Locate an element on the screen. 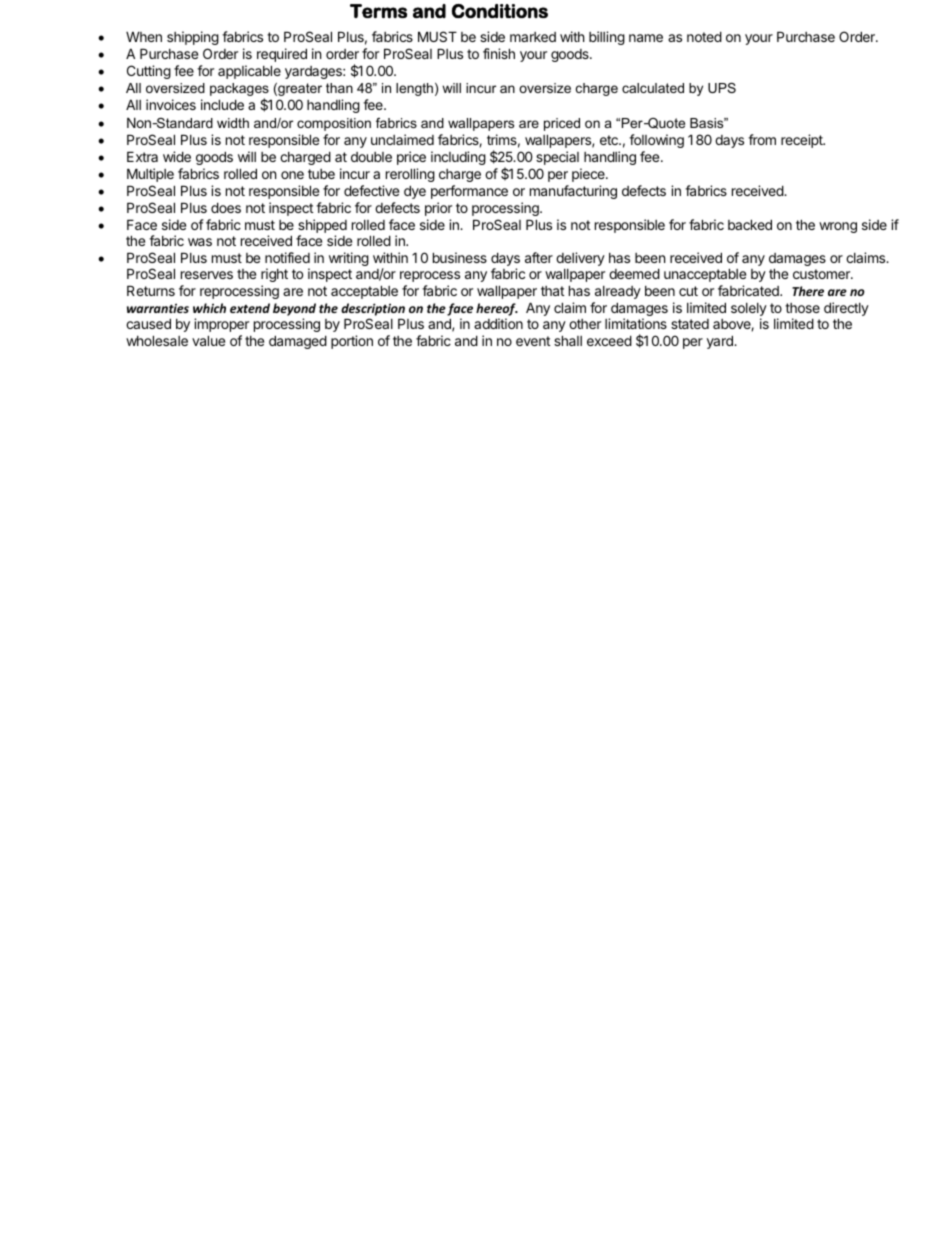 Image resolution: width=952 pixels, height=1233 pixels. noted is located at coordinates (704, 36).
